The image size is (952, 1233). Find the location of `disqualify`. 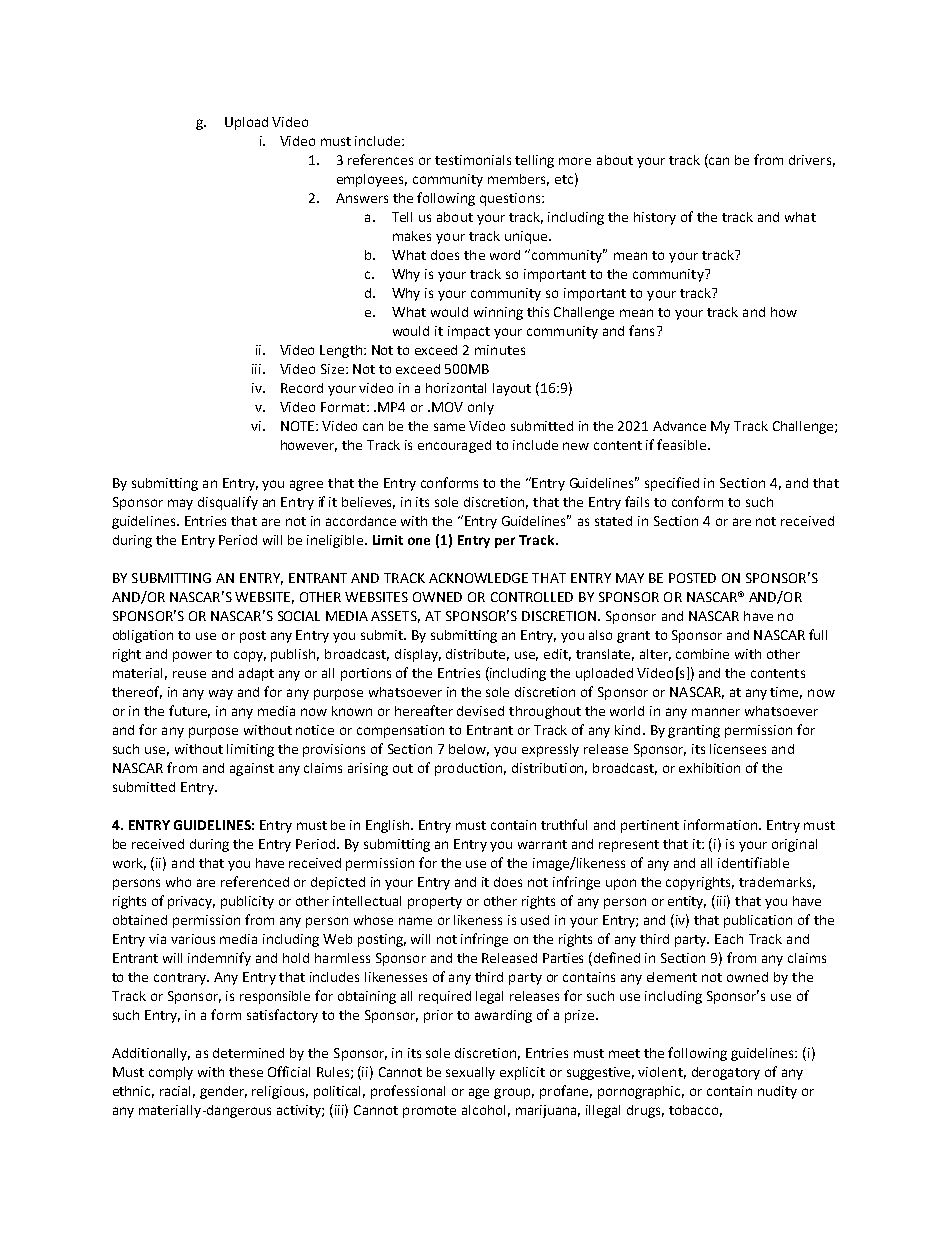

disqualify is located at coordinates (228, 503).
